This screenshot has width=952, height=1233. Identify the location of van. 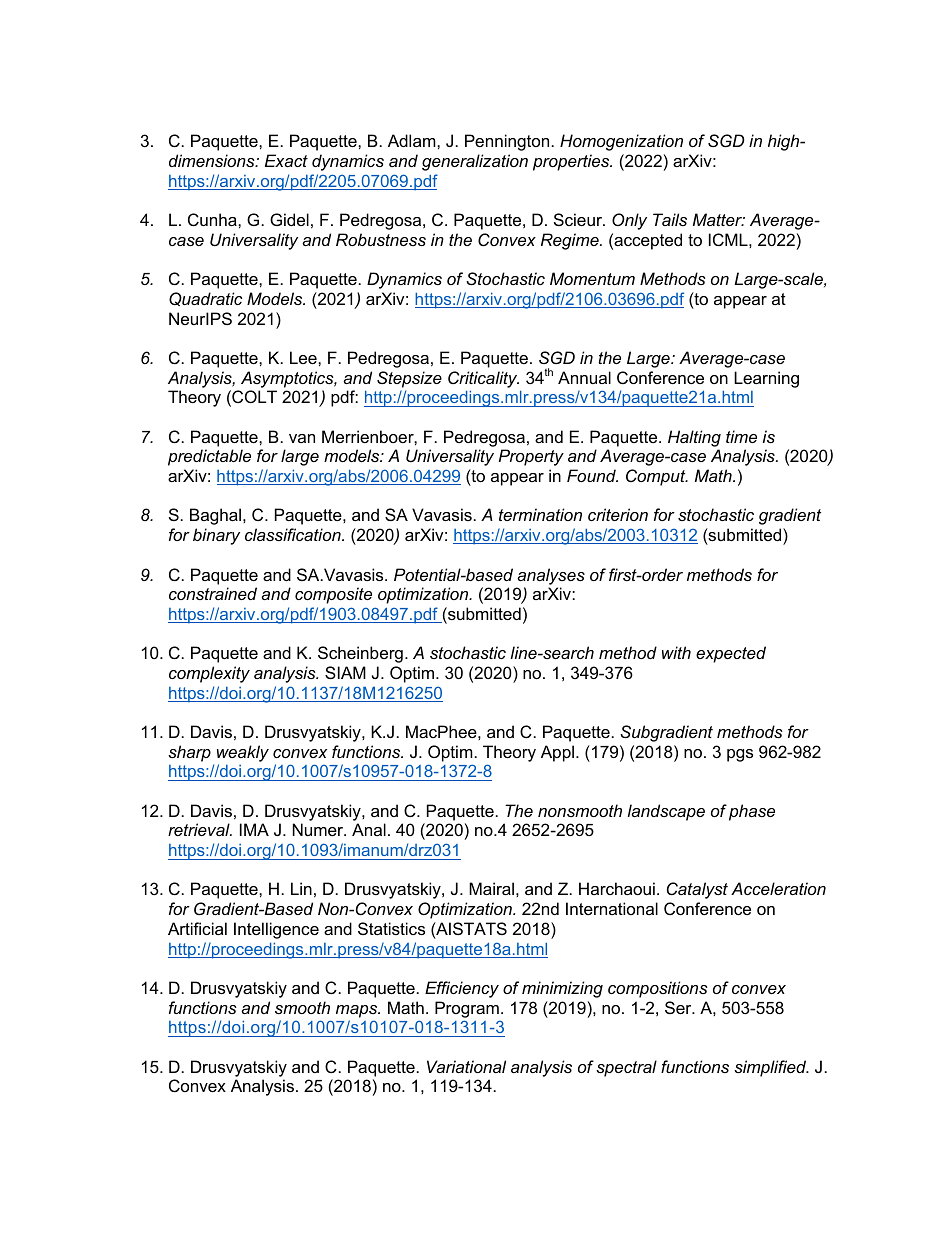
(302, 438).
